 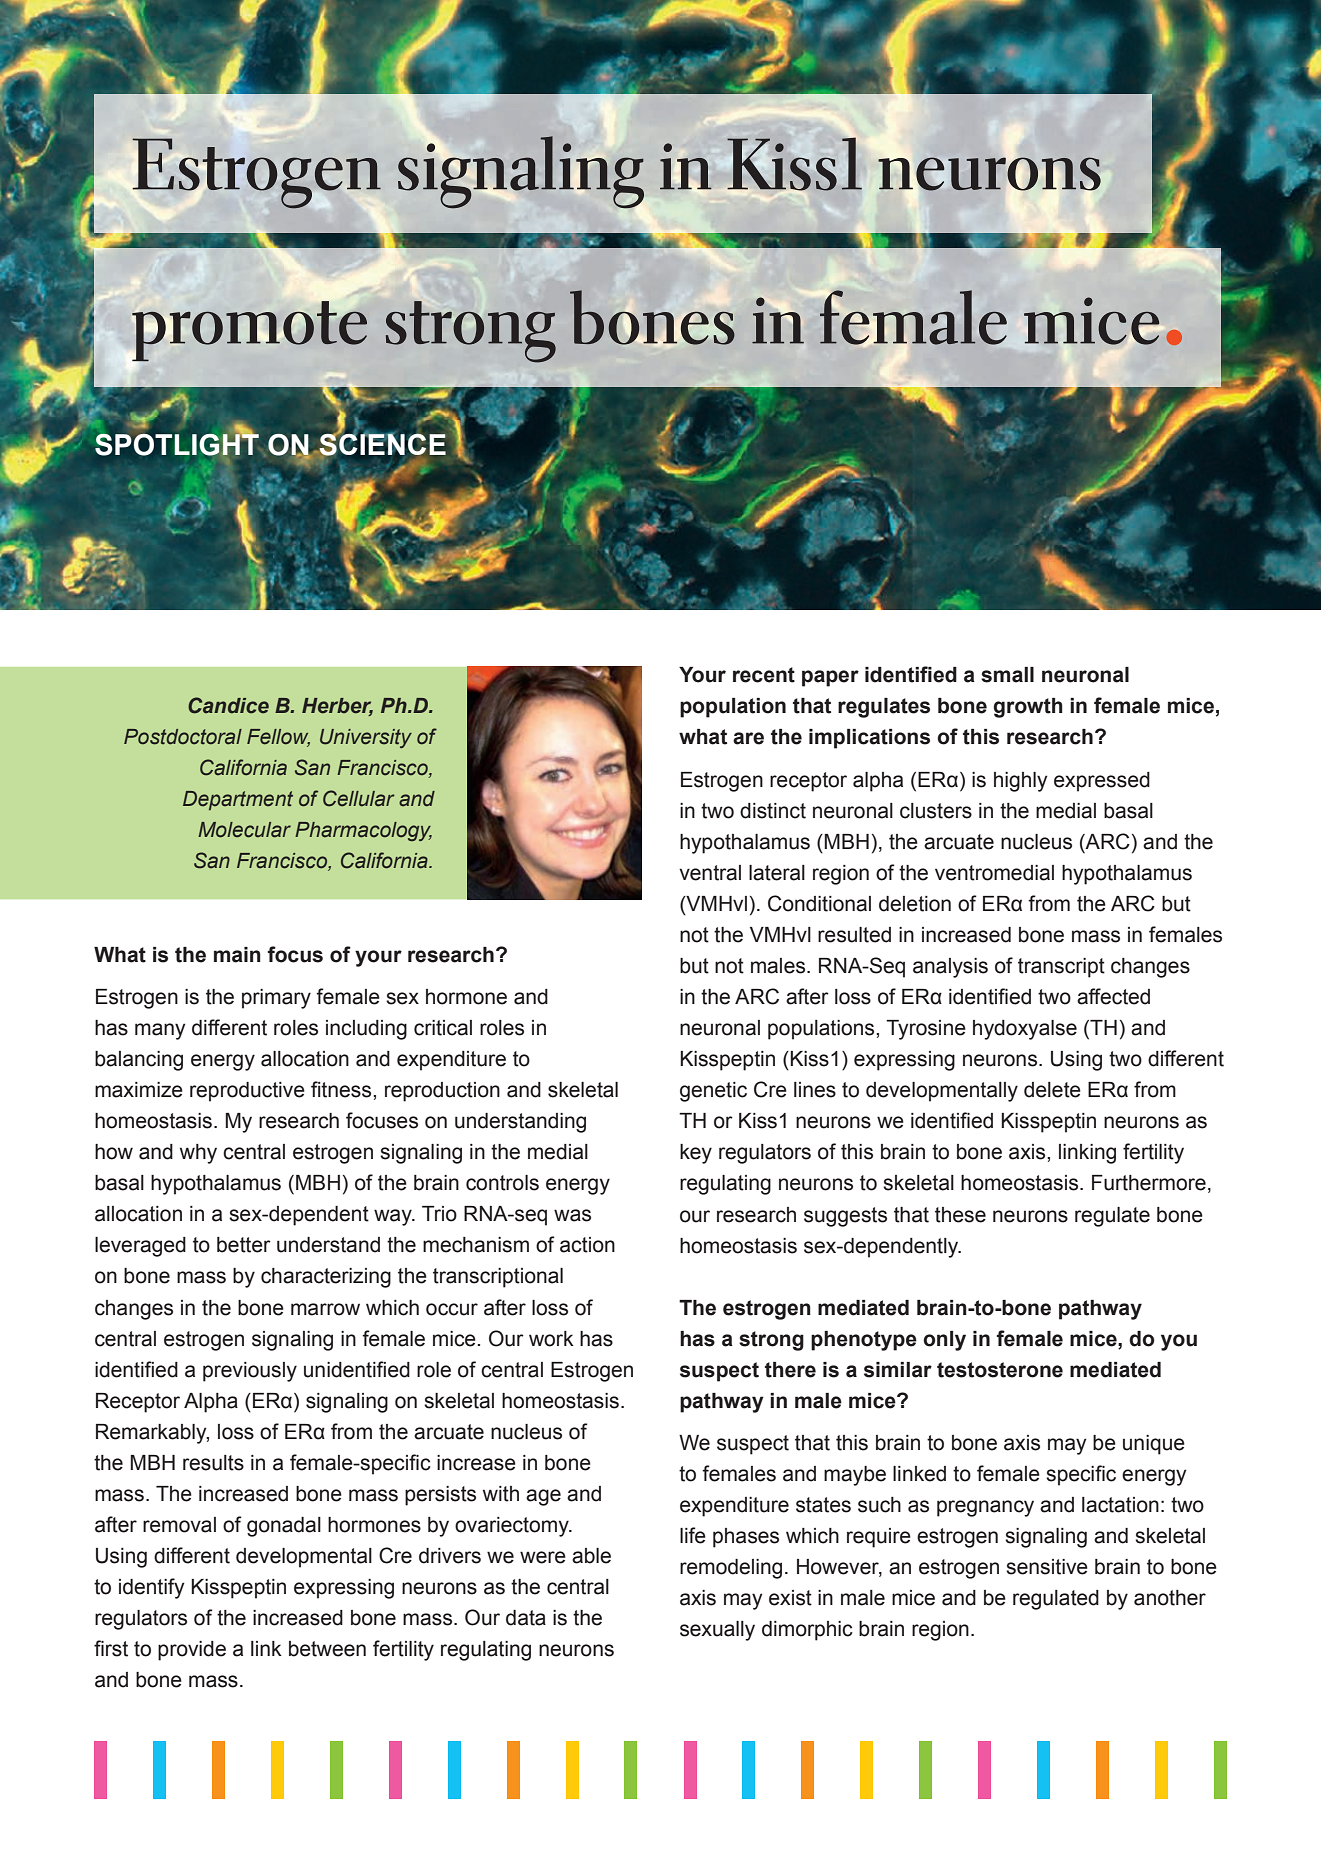 I want to click on recent, so click(x=764, y=675).
